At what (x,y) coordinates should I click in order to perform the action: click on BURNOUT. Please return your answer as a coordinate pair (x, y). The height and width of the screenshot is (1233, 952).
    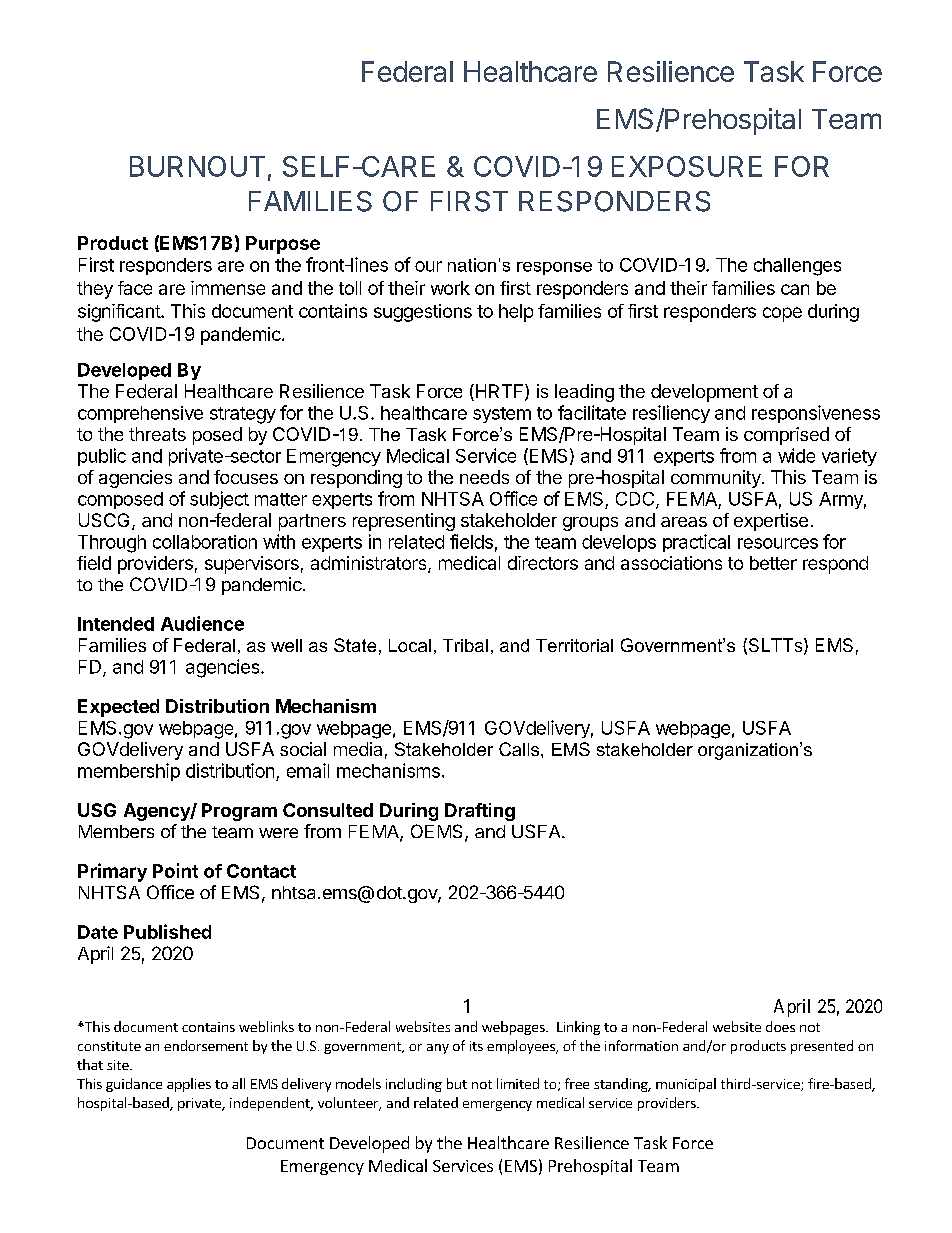
    Looking at the image, I should click on (197, 166).
